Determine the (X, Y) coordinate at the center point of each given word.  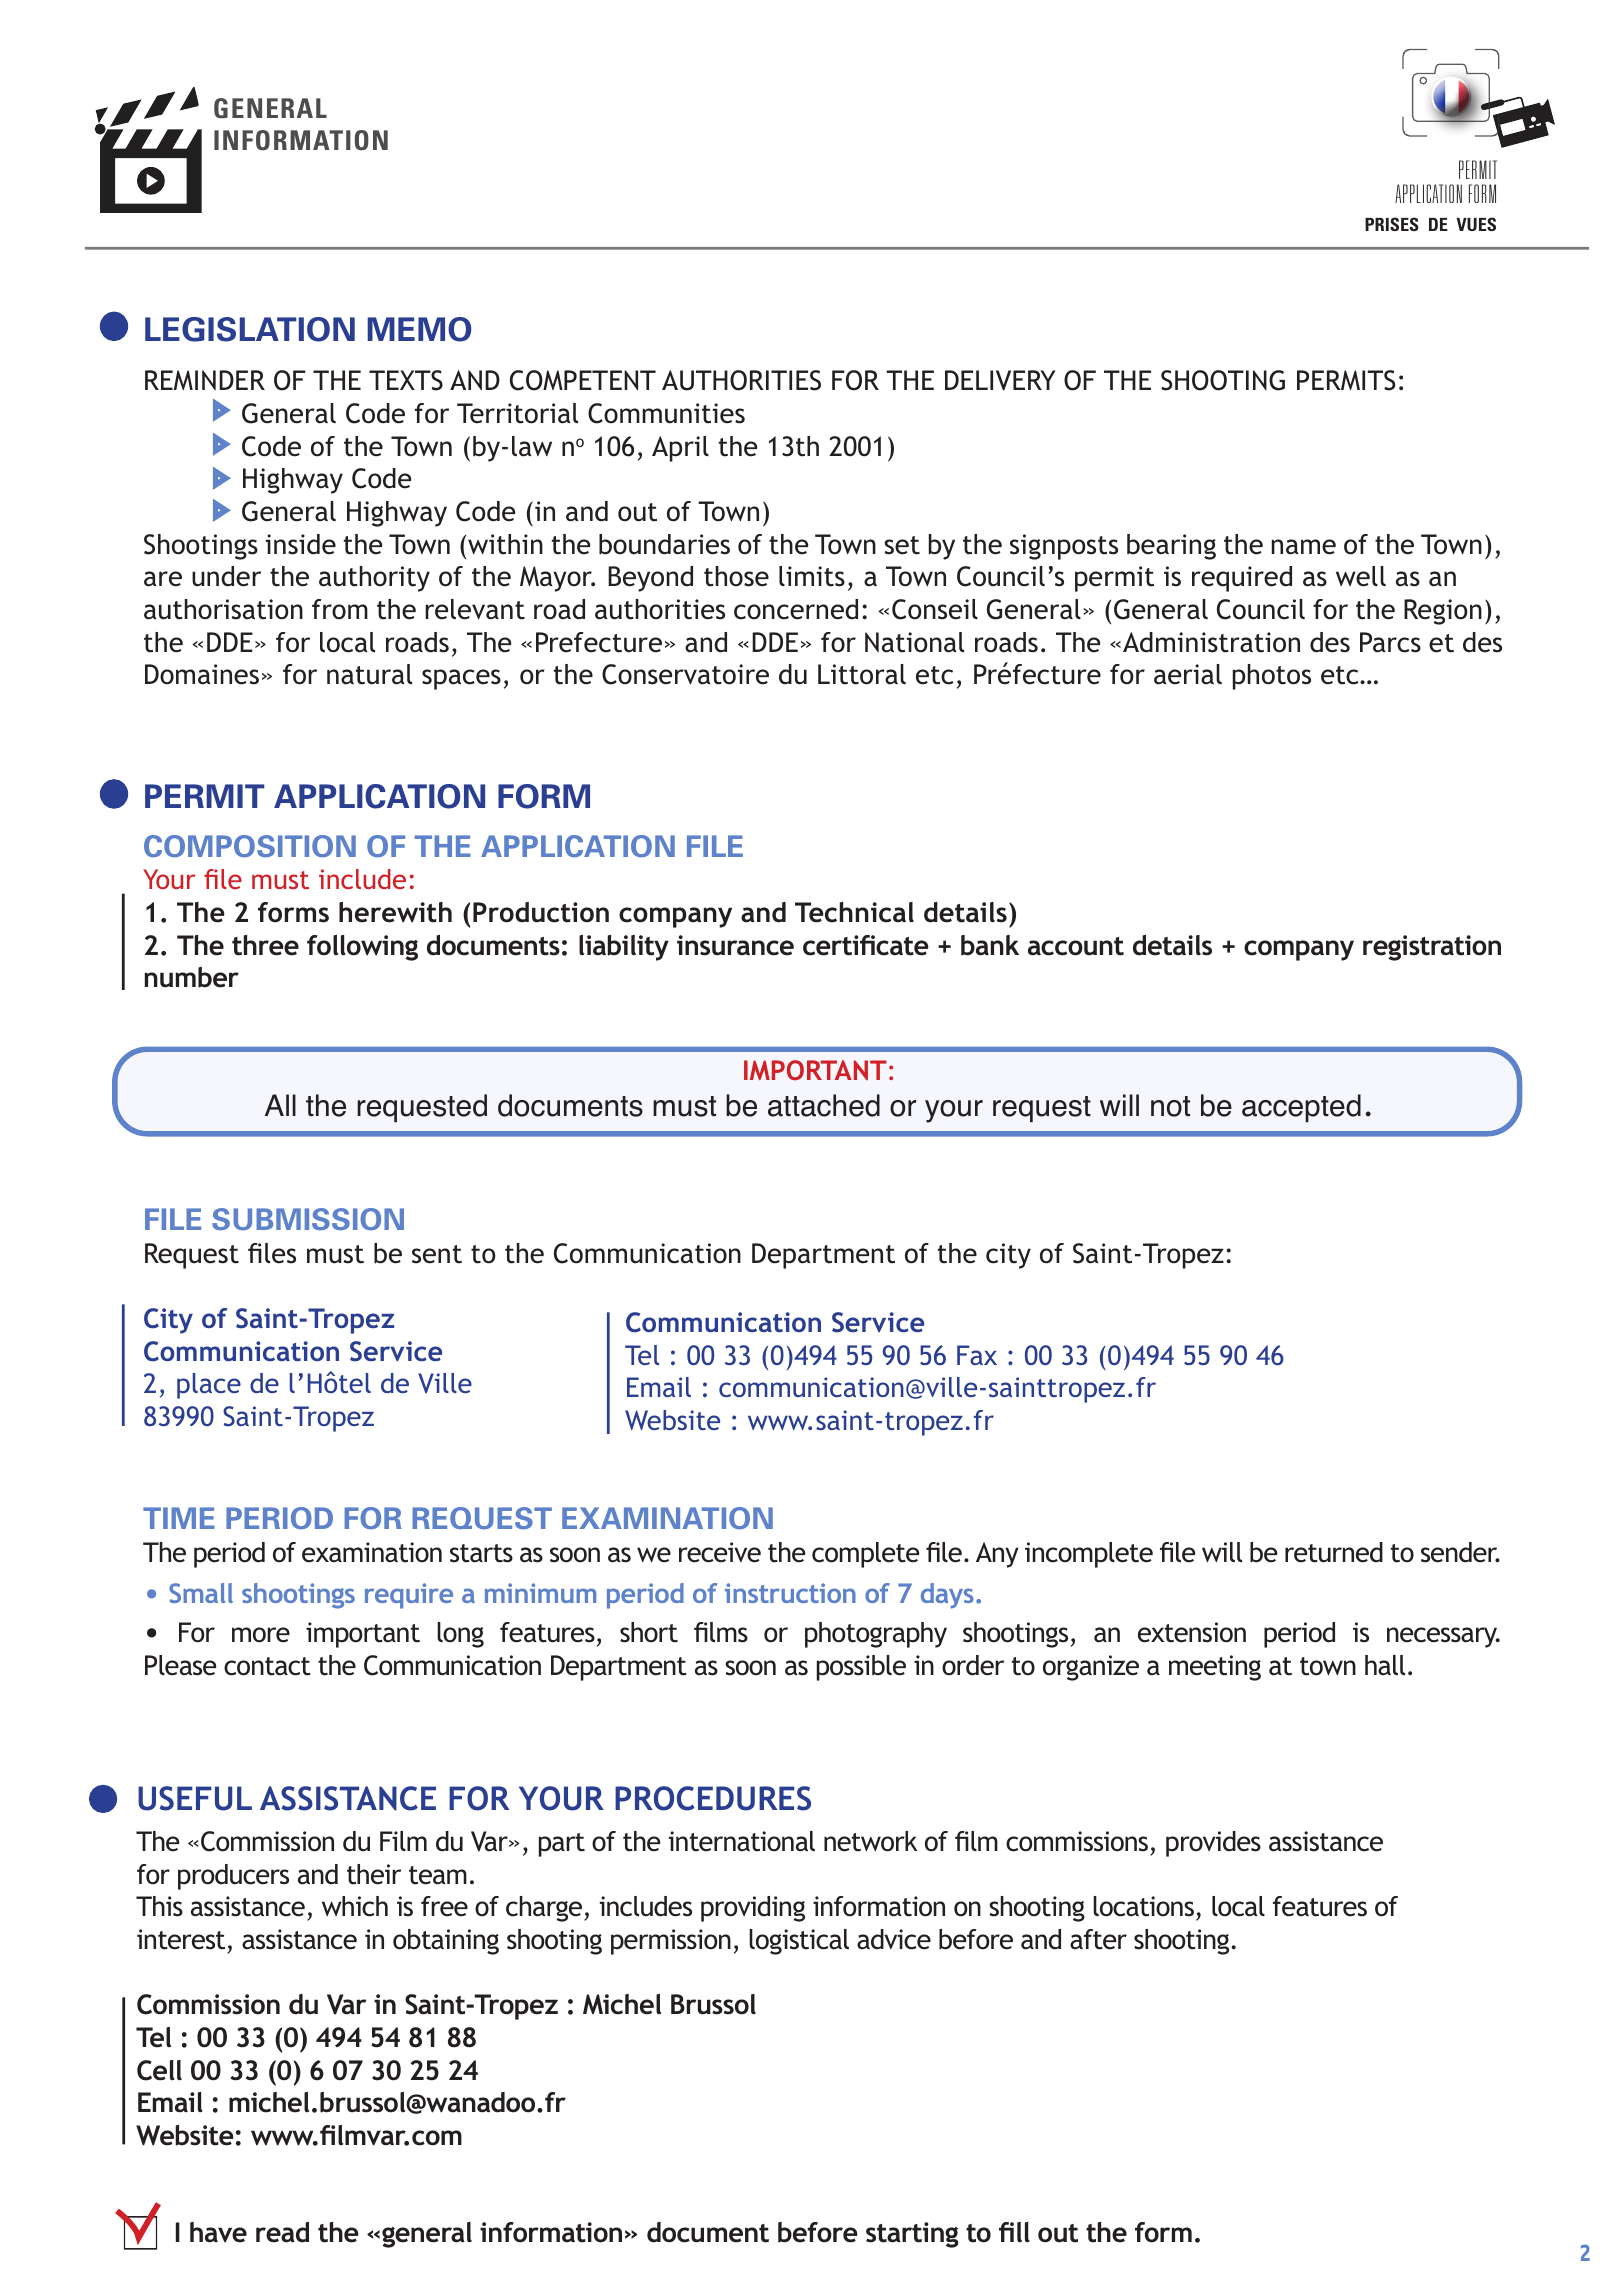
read (282, 2232)
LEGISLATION (250, 329)
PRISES (1392, 224)
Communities (666, 413)
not (1170, 1106)
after (1098, 1939)
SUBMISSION (308, 1219)
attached (824, 1105)
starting (912, 2235)
